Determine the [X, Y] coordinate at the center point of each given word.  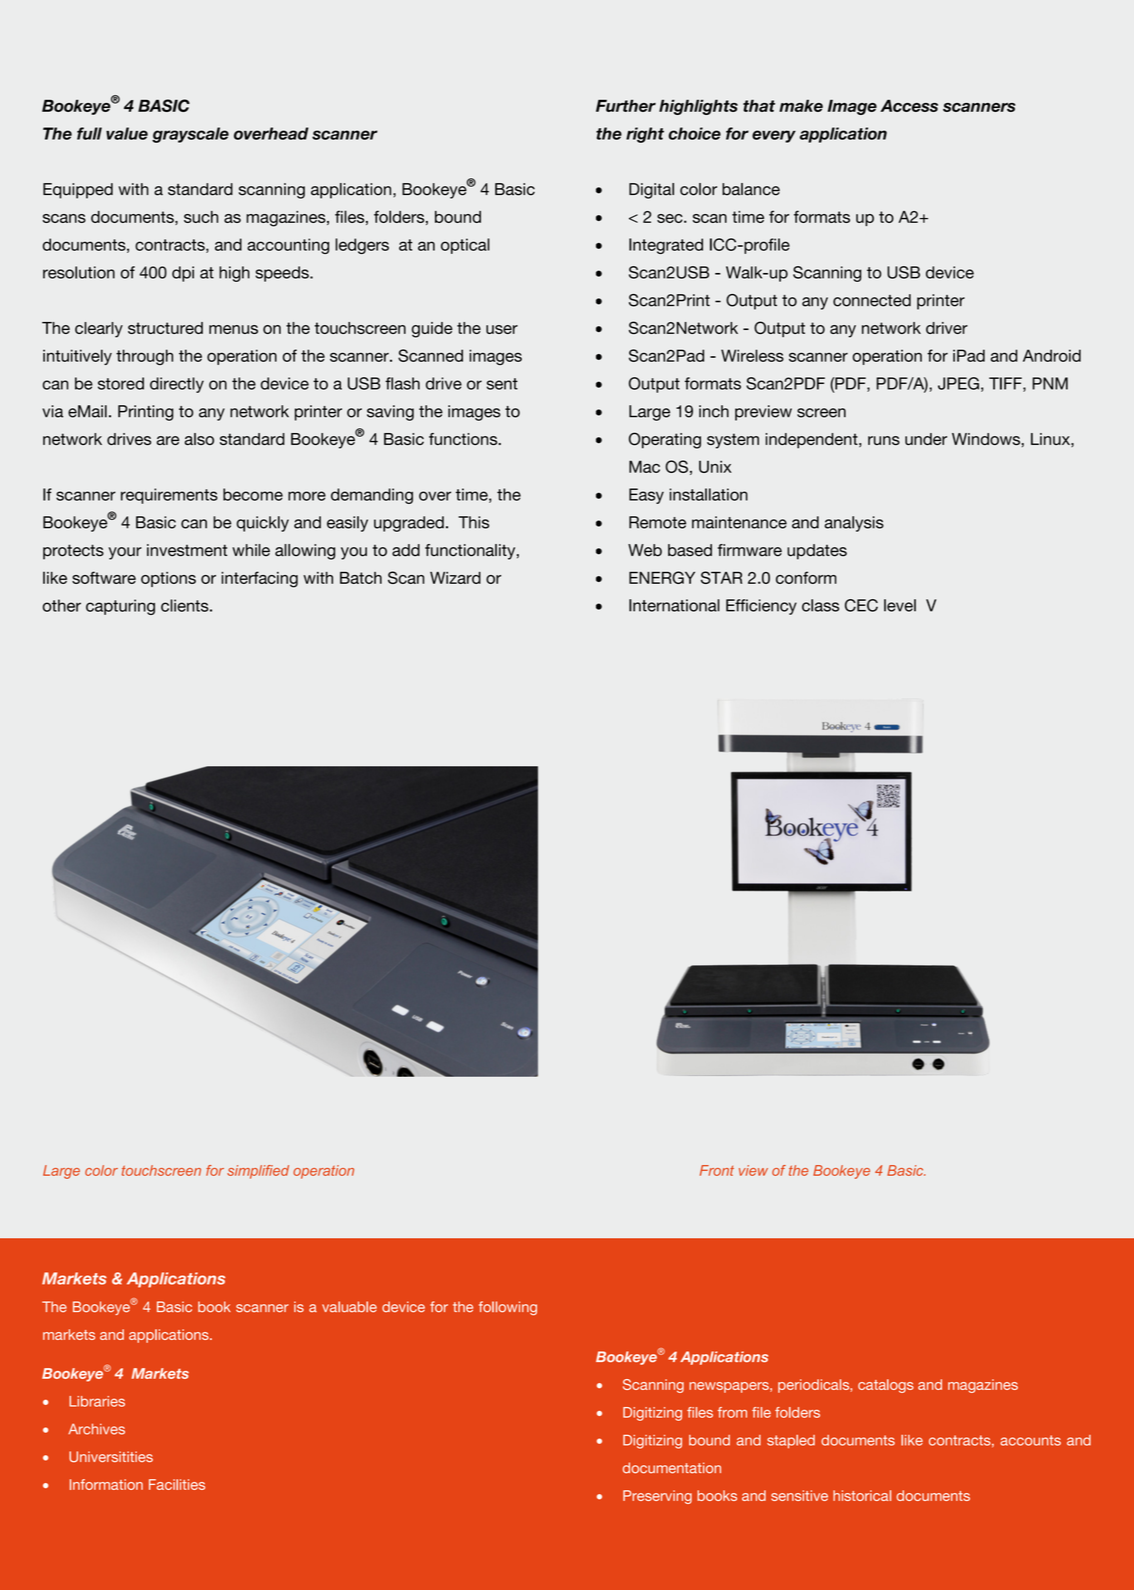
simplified [258, 1172]
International [674, 605]
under [926, 439]
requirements [169, 496]
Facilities [177, 1484]
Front [717, 1170]
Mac [644, 466]
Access [909, 106]
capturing [120, 607]
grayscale [190, 135]
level [900, 605]
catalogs [886, 1386]
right [645, 135]
